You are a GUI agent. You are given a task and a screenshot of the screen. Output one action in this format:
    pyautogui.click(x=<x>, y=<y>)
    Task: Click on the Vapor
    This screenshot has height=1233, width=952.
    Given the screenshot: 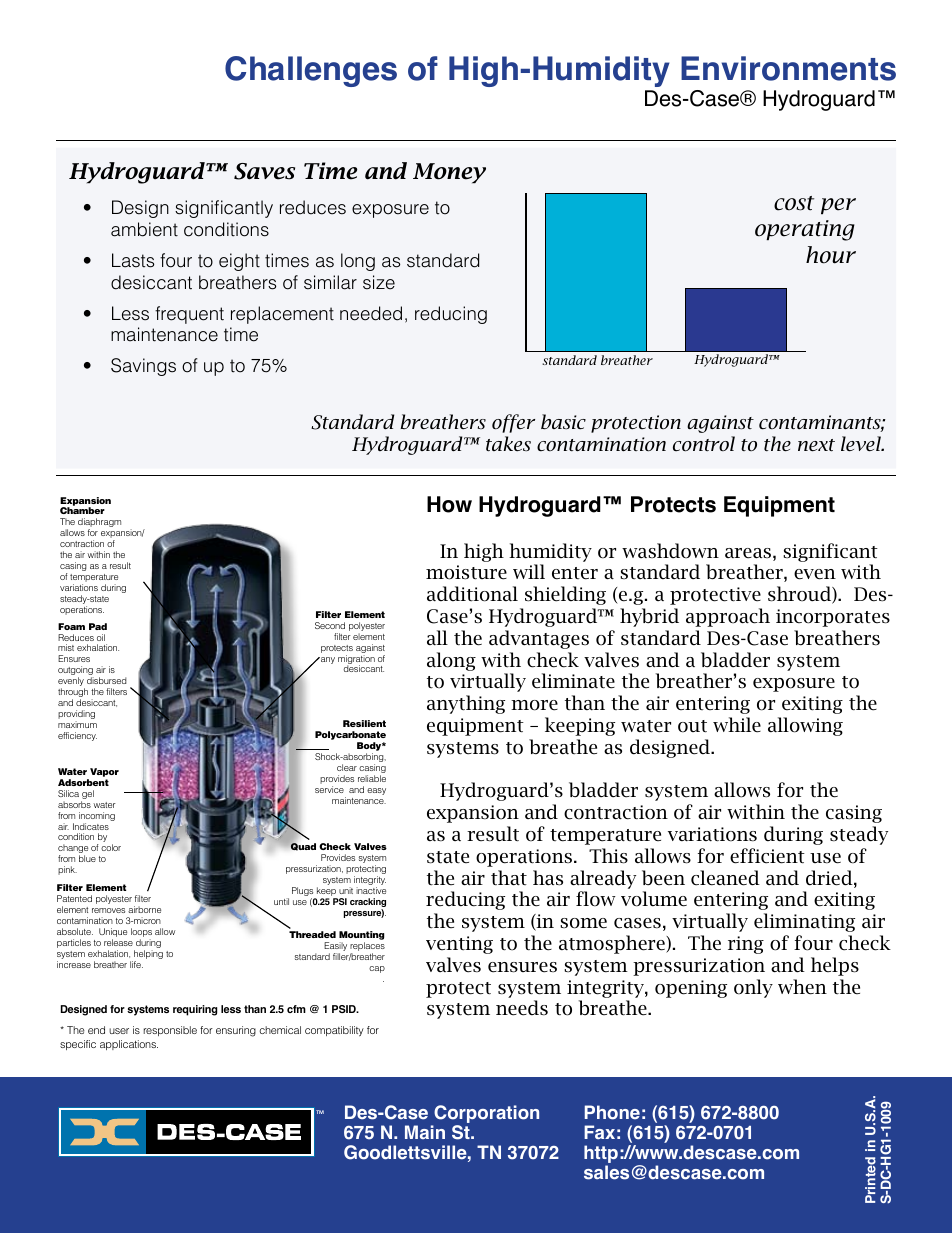 What is the action you would take?
    pyautogui.click(x=103, y=774)
